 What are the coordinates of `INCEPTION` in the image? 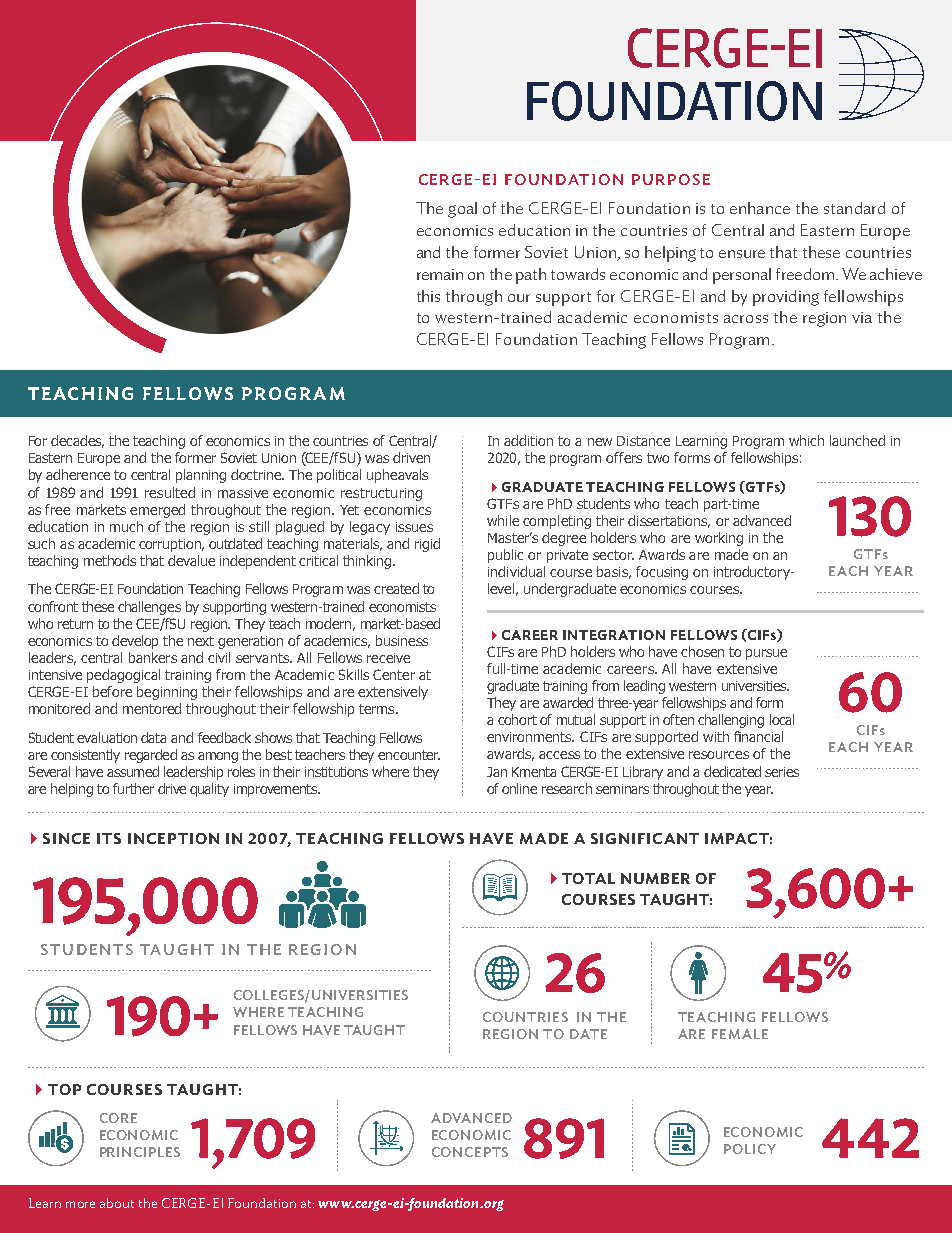 It's located at (173, 838).
